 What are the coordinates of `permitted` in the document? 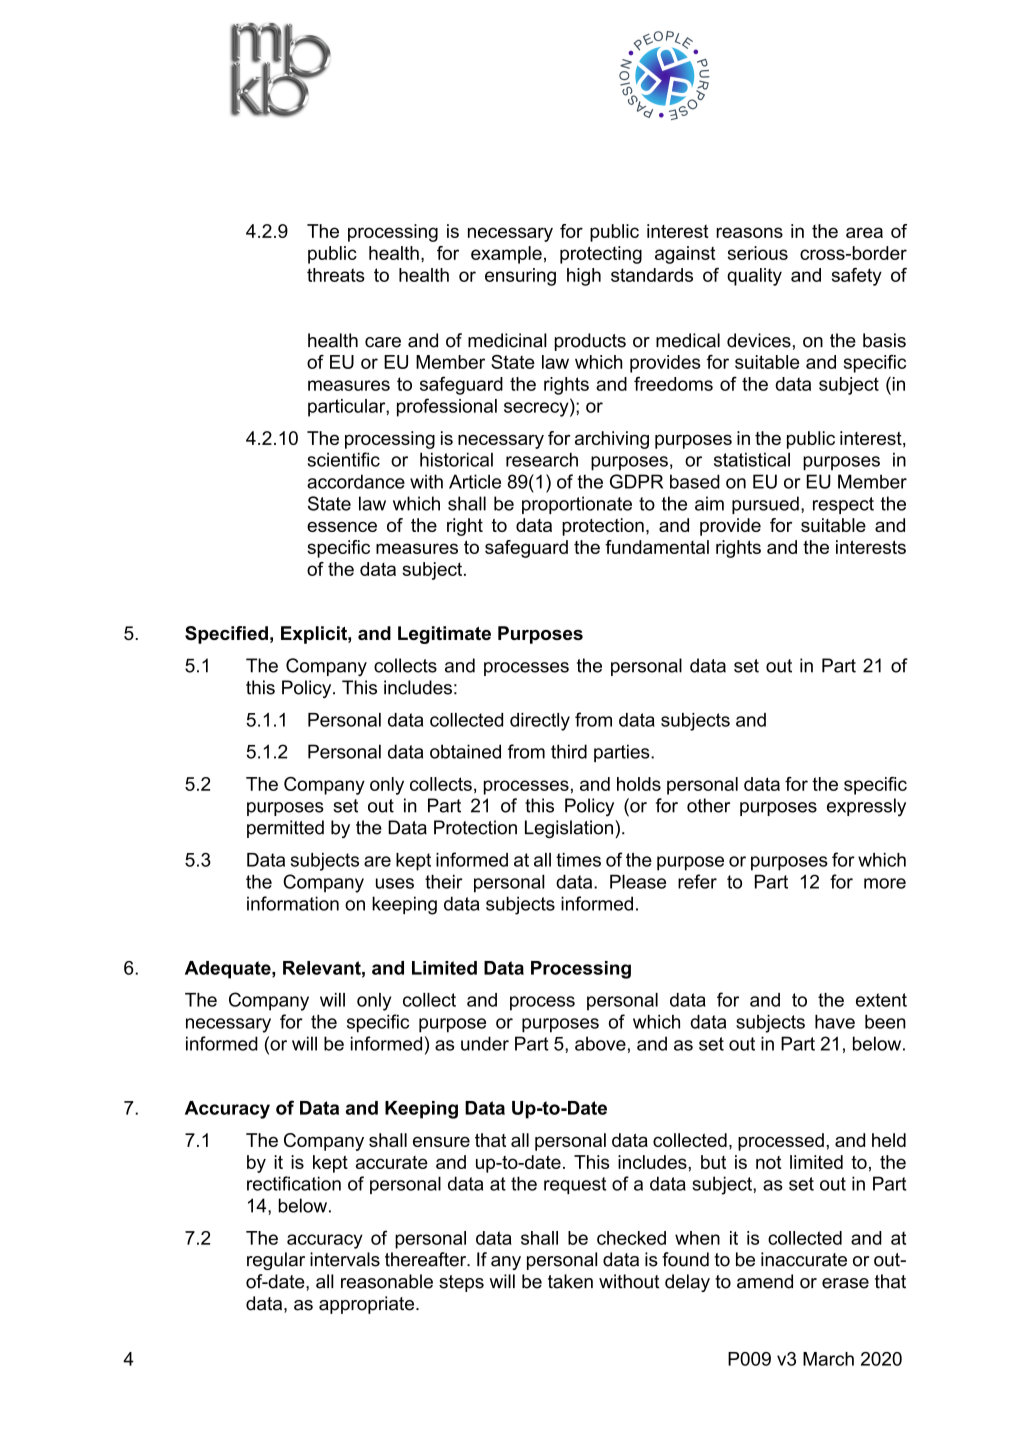 It's located at (285, 829).
